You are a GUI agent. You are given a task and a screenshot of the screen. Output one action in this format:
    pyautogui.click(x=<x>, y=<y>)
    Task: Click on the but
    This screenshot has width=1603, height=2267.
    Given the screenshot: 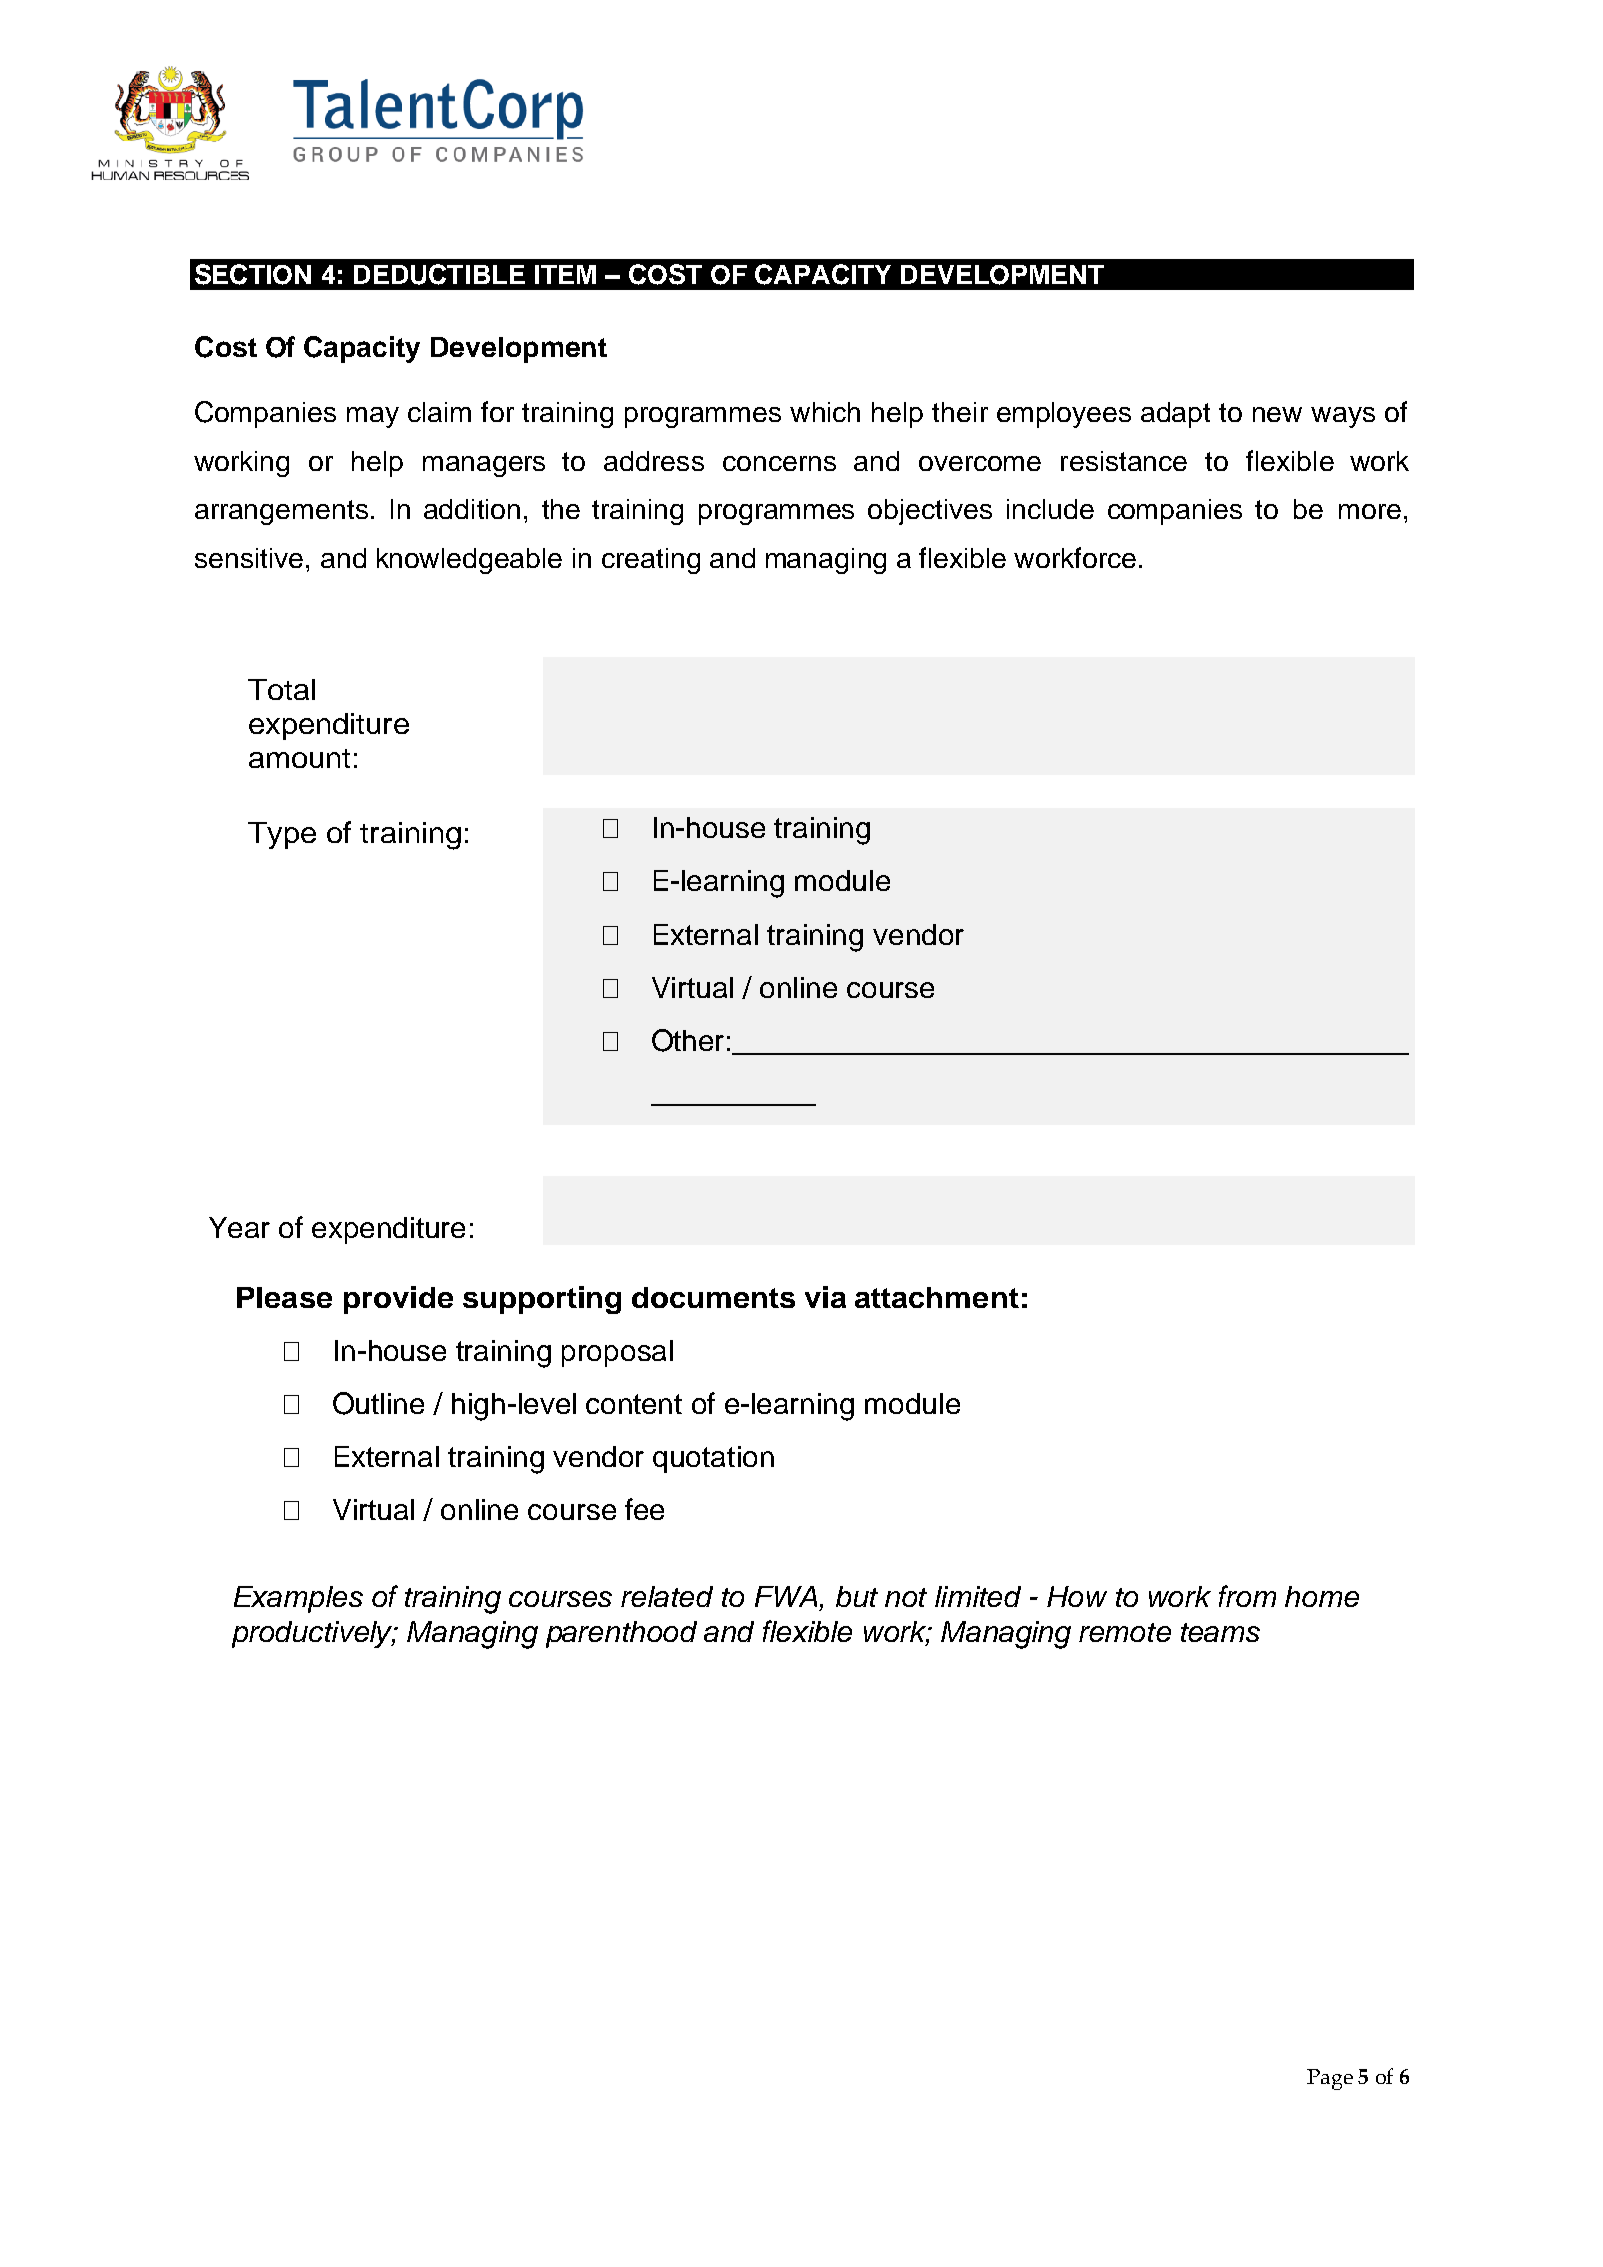 What is the action you would take?
    pyautogui.click(x=857, y=1596)
